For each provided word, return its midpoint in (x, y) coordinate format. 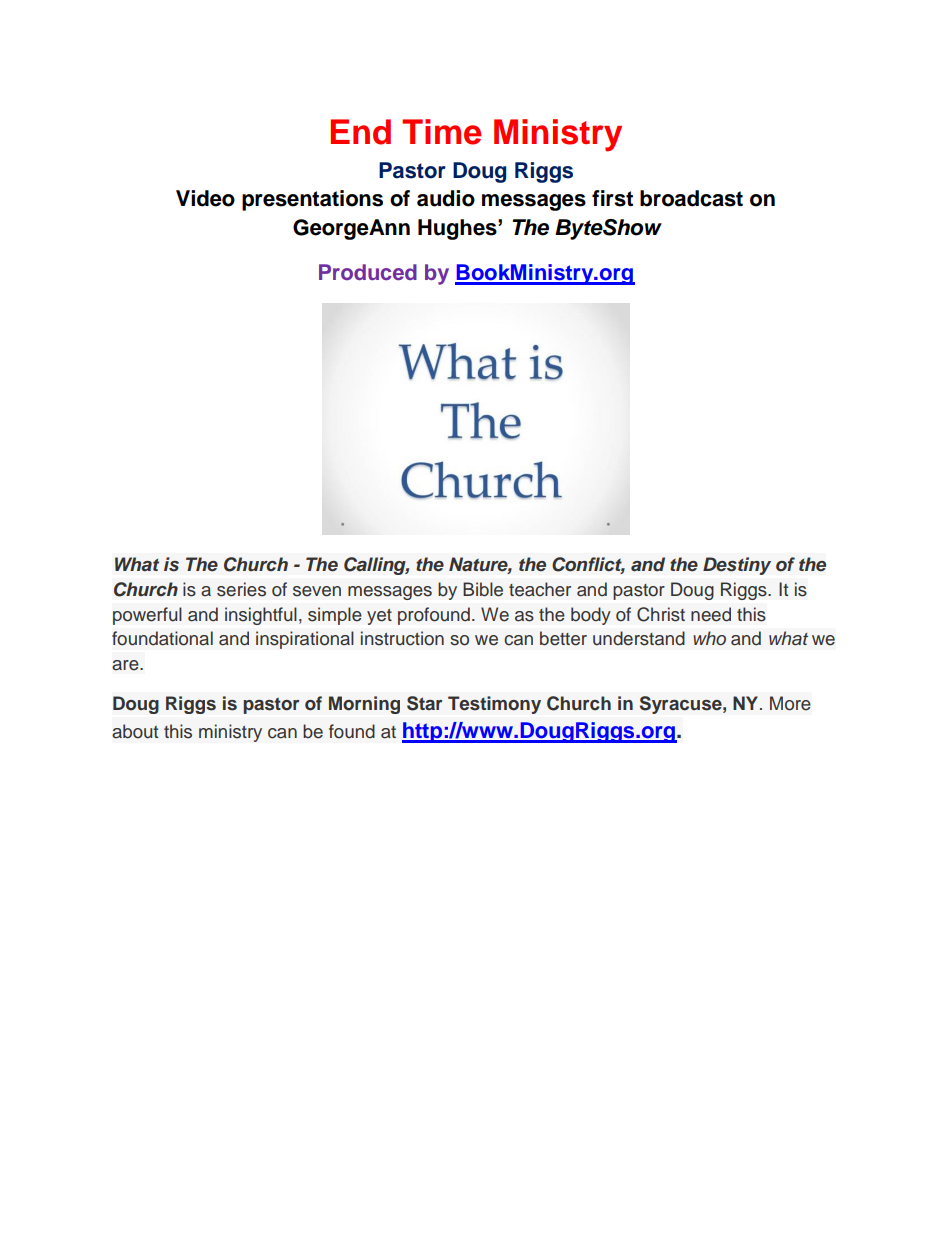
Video (205, 198)
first (612, 198)
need (711, 614)
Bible (483, 589)
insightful (261, 616)
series (241, 589)
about (135, 731)
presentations (312, 200)
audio (446, 198)
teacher (540, 589)
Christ (661, 614)
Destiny (737, 566)
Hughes (458, 229)
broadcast (691, 198)
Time (441, 132)
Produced (368, 272)
